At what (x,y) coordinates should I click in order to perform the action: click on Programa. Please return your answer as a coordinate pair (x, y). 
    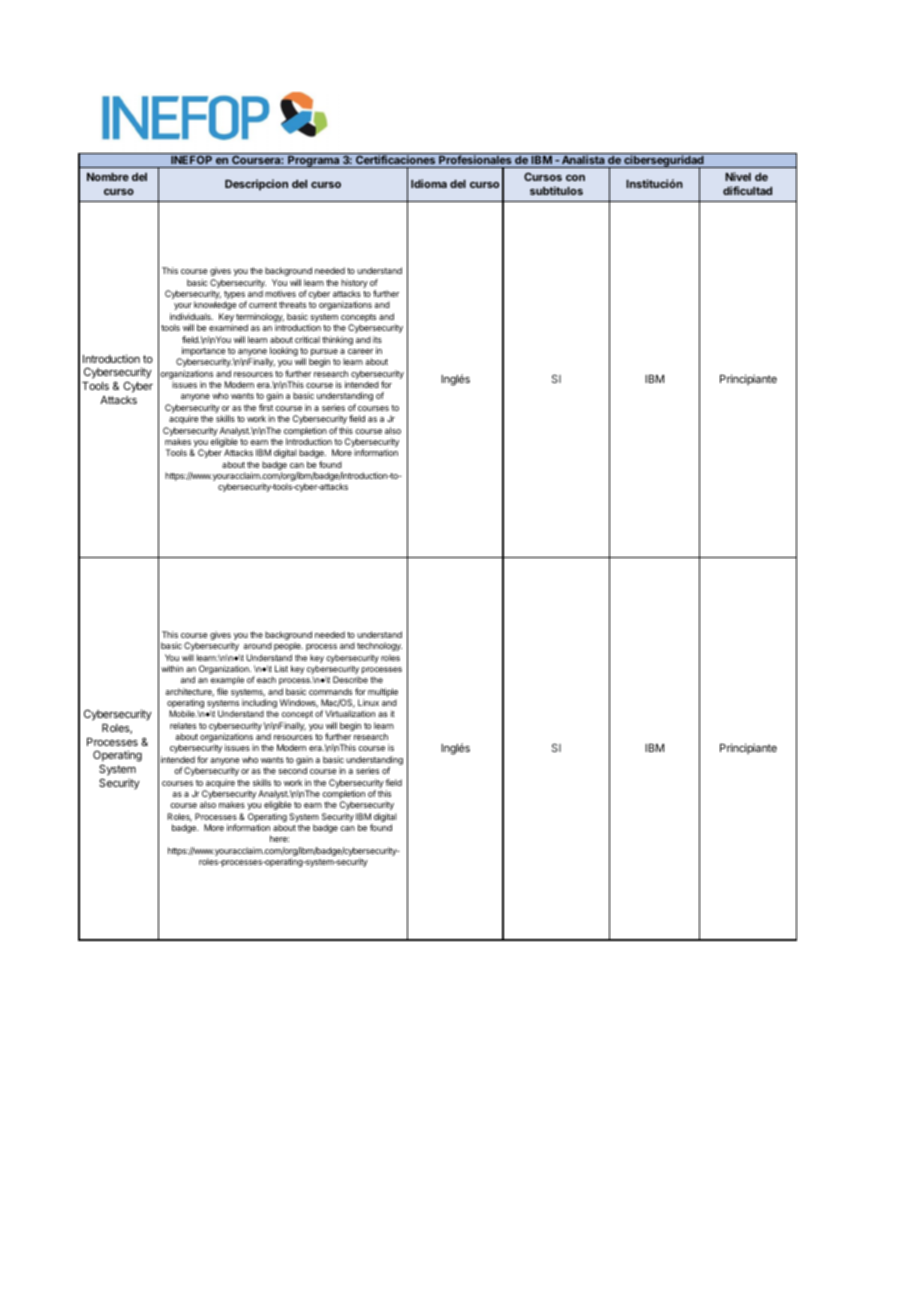
    Looking at the image, I should click on (314, 161).
